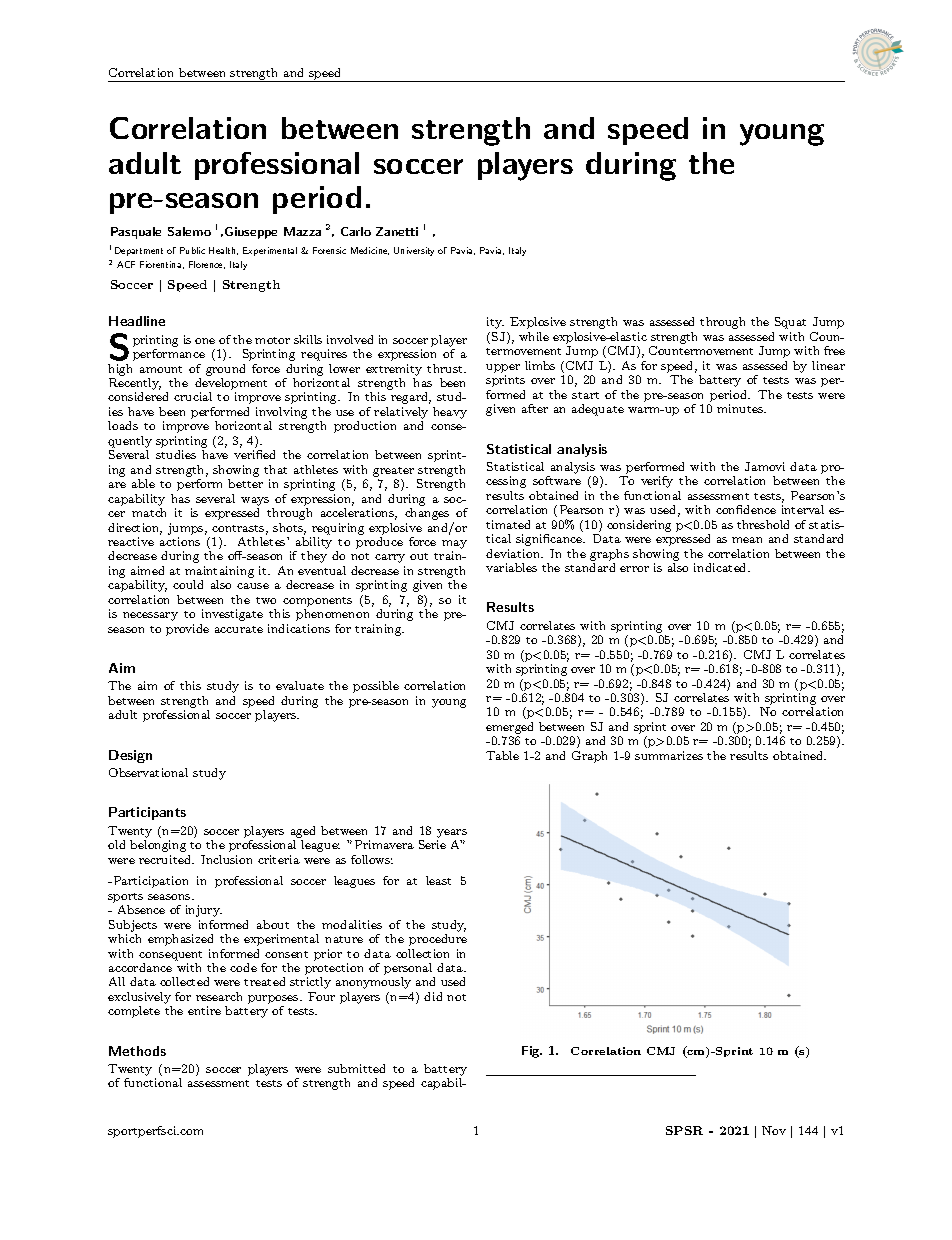  I want to click on greater, so click(393, 472).
